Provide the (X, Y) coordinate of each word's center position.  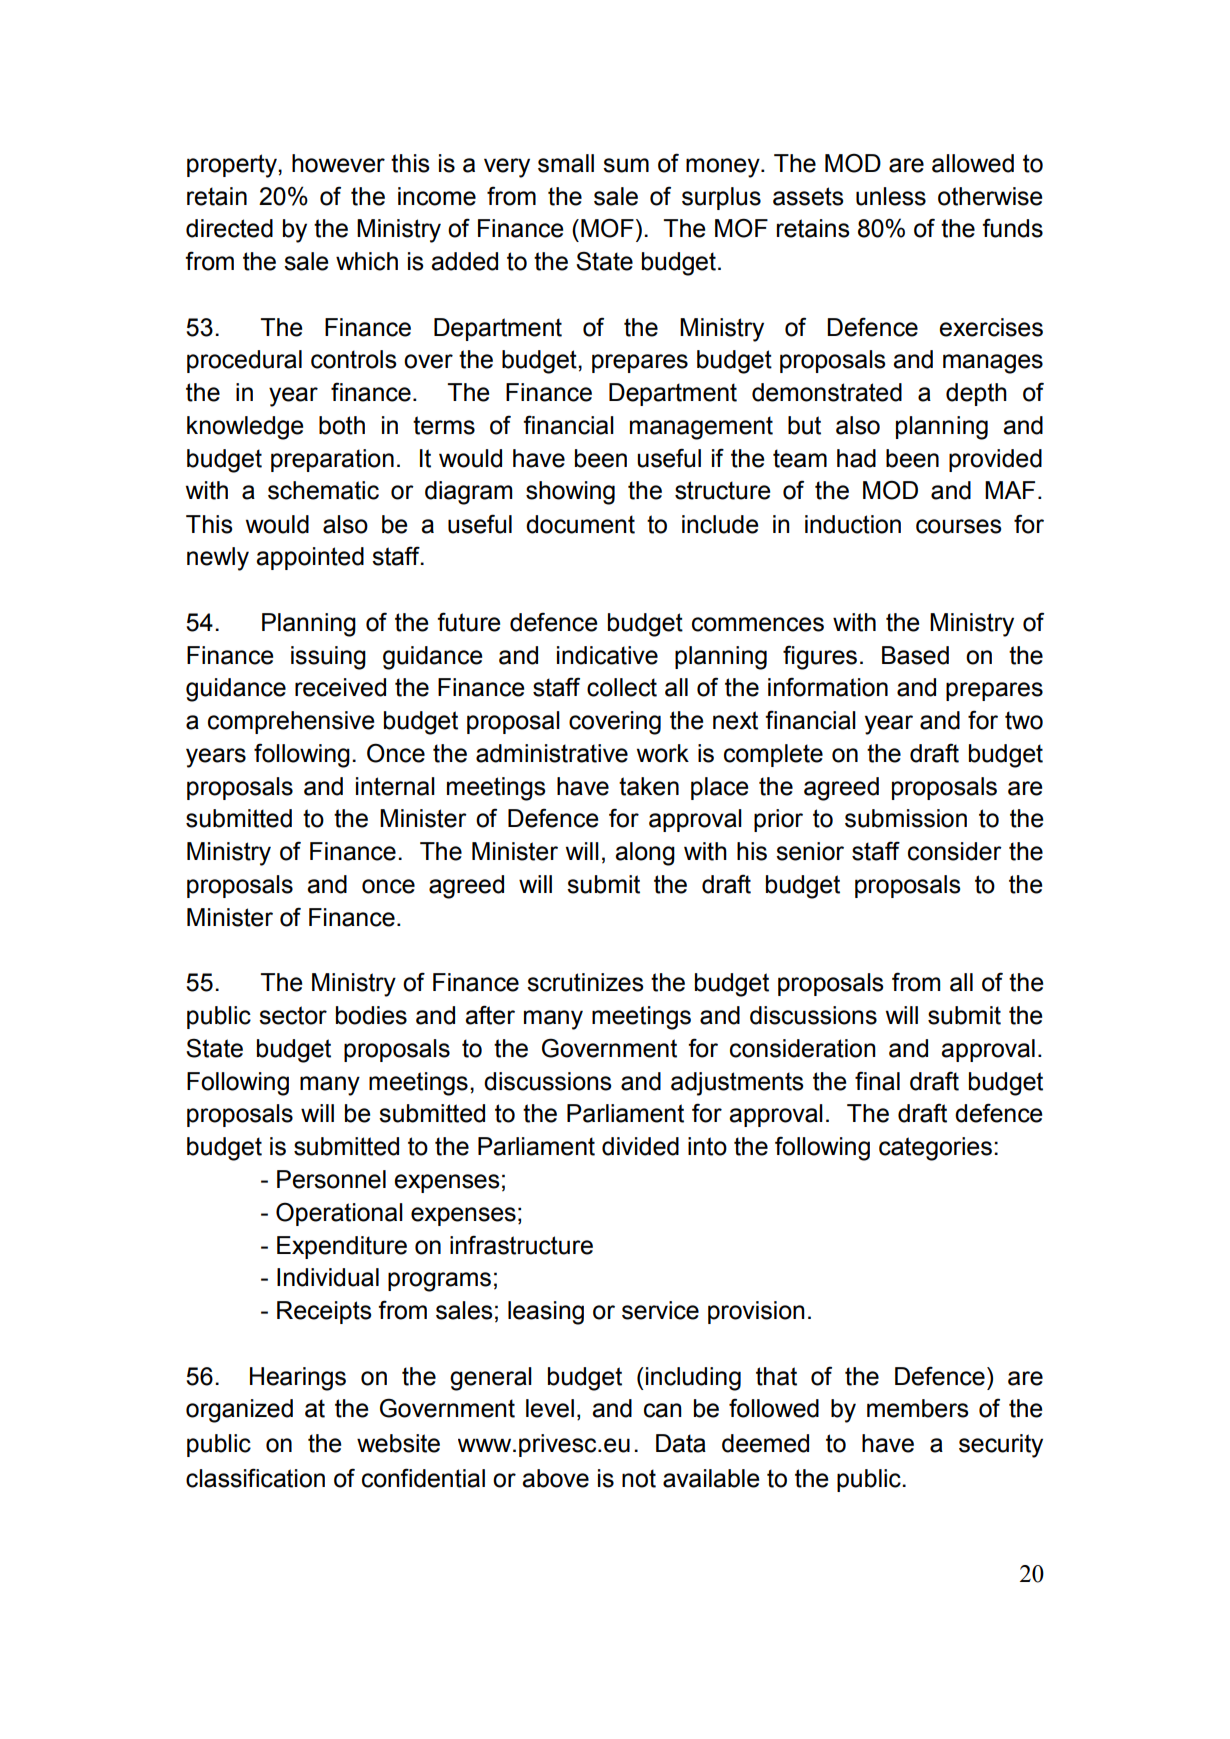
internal (395, 786)
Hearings (298, 1379)
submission (906, 818)
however (338, 163)
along (645, 854)
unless (891, 196)
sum (626, 165)
